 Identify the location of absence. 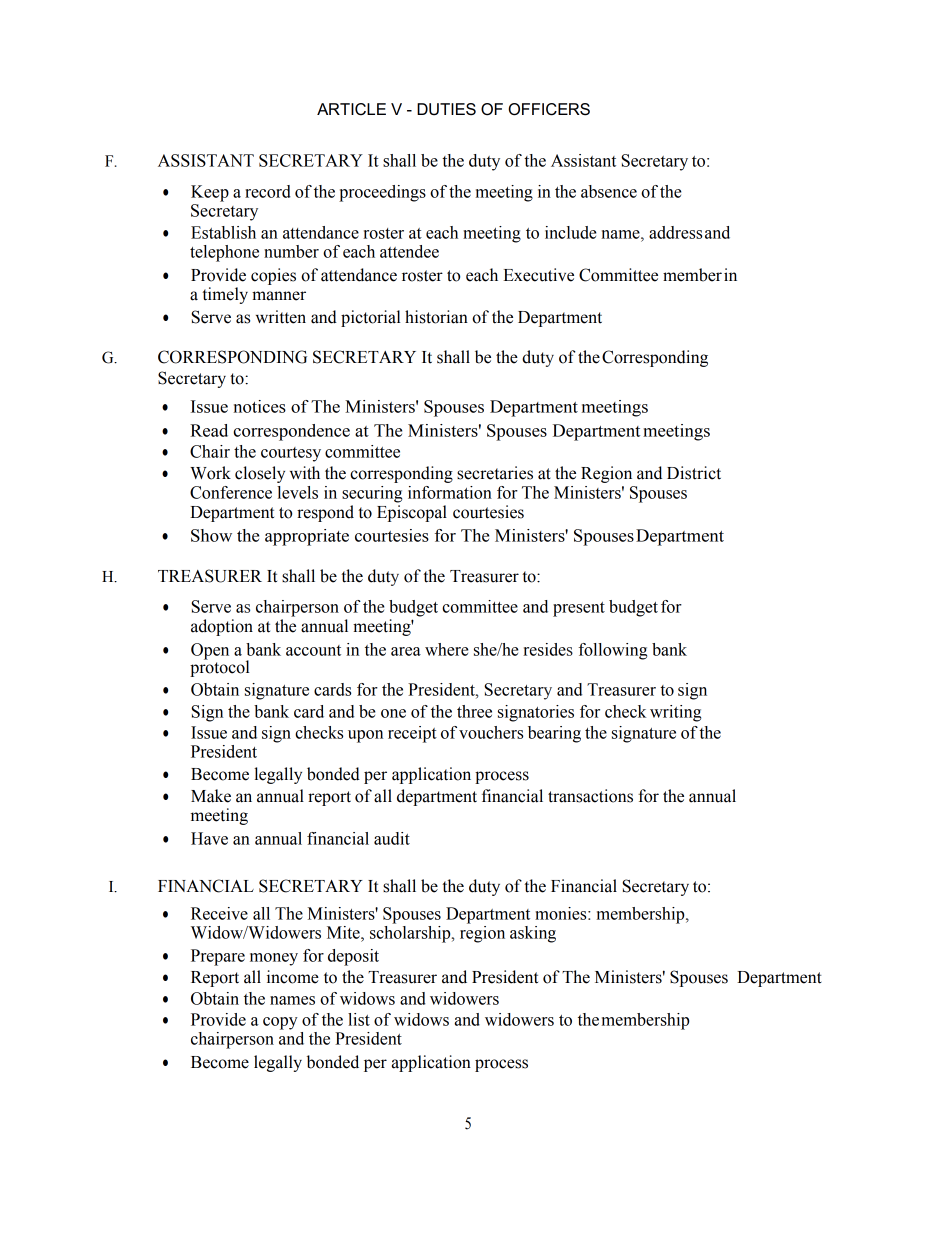
(609, 191).
